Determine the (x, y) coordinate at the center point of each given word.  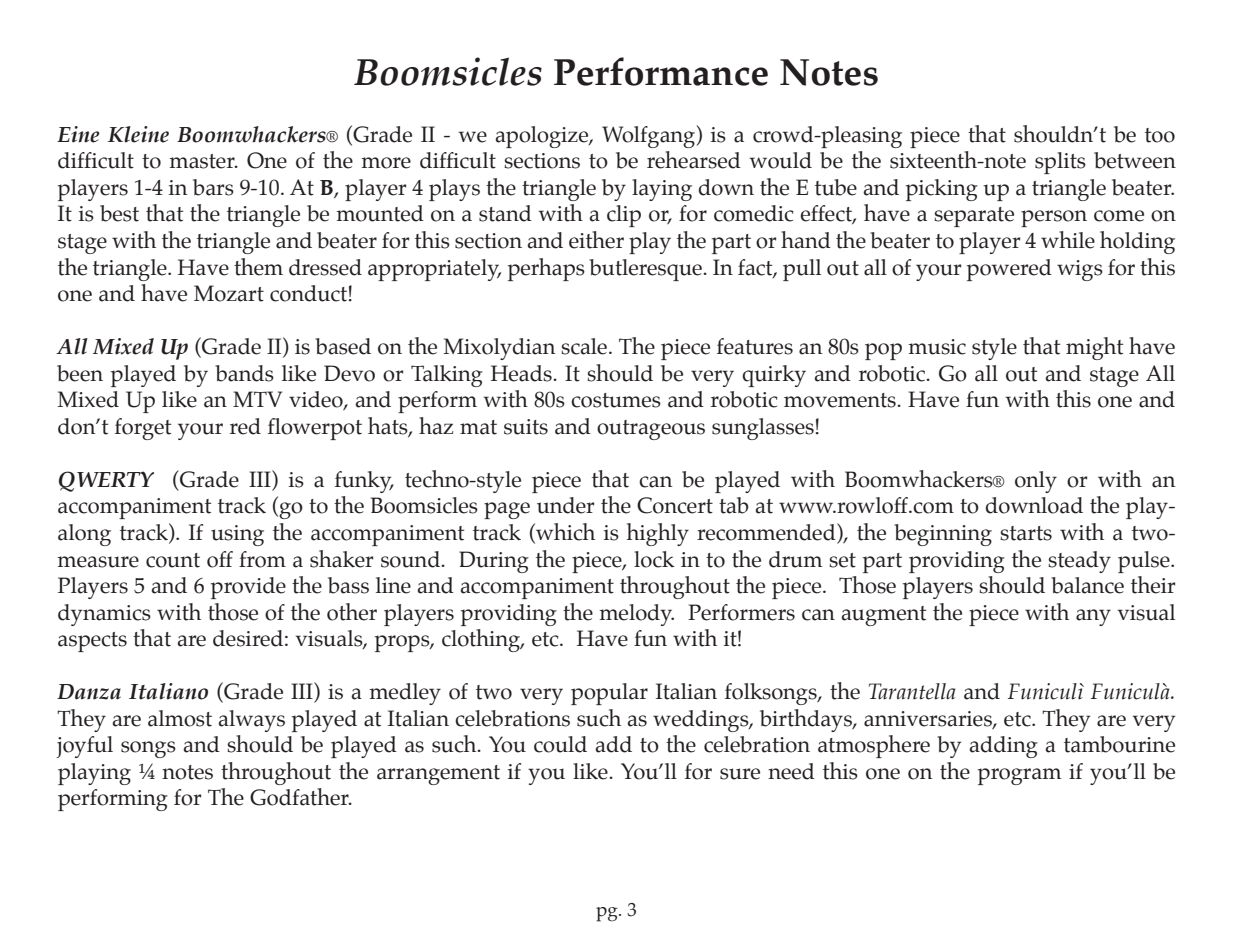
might (1094, 348)
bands (244, 373)
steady (1079, 562)
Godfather (300, 797)
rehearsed (694, 160)
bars (213, 187)
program (1020, 776)
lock (654, 559)
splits (1060, 163)
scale (584, 346)
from (262, 559)
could (560, 744)
